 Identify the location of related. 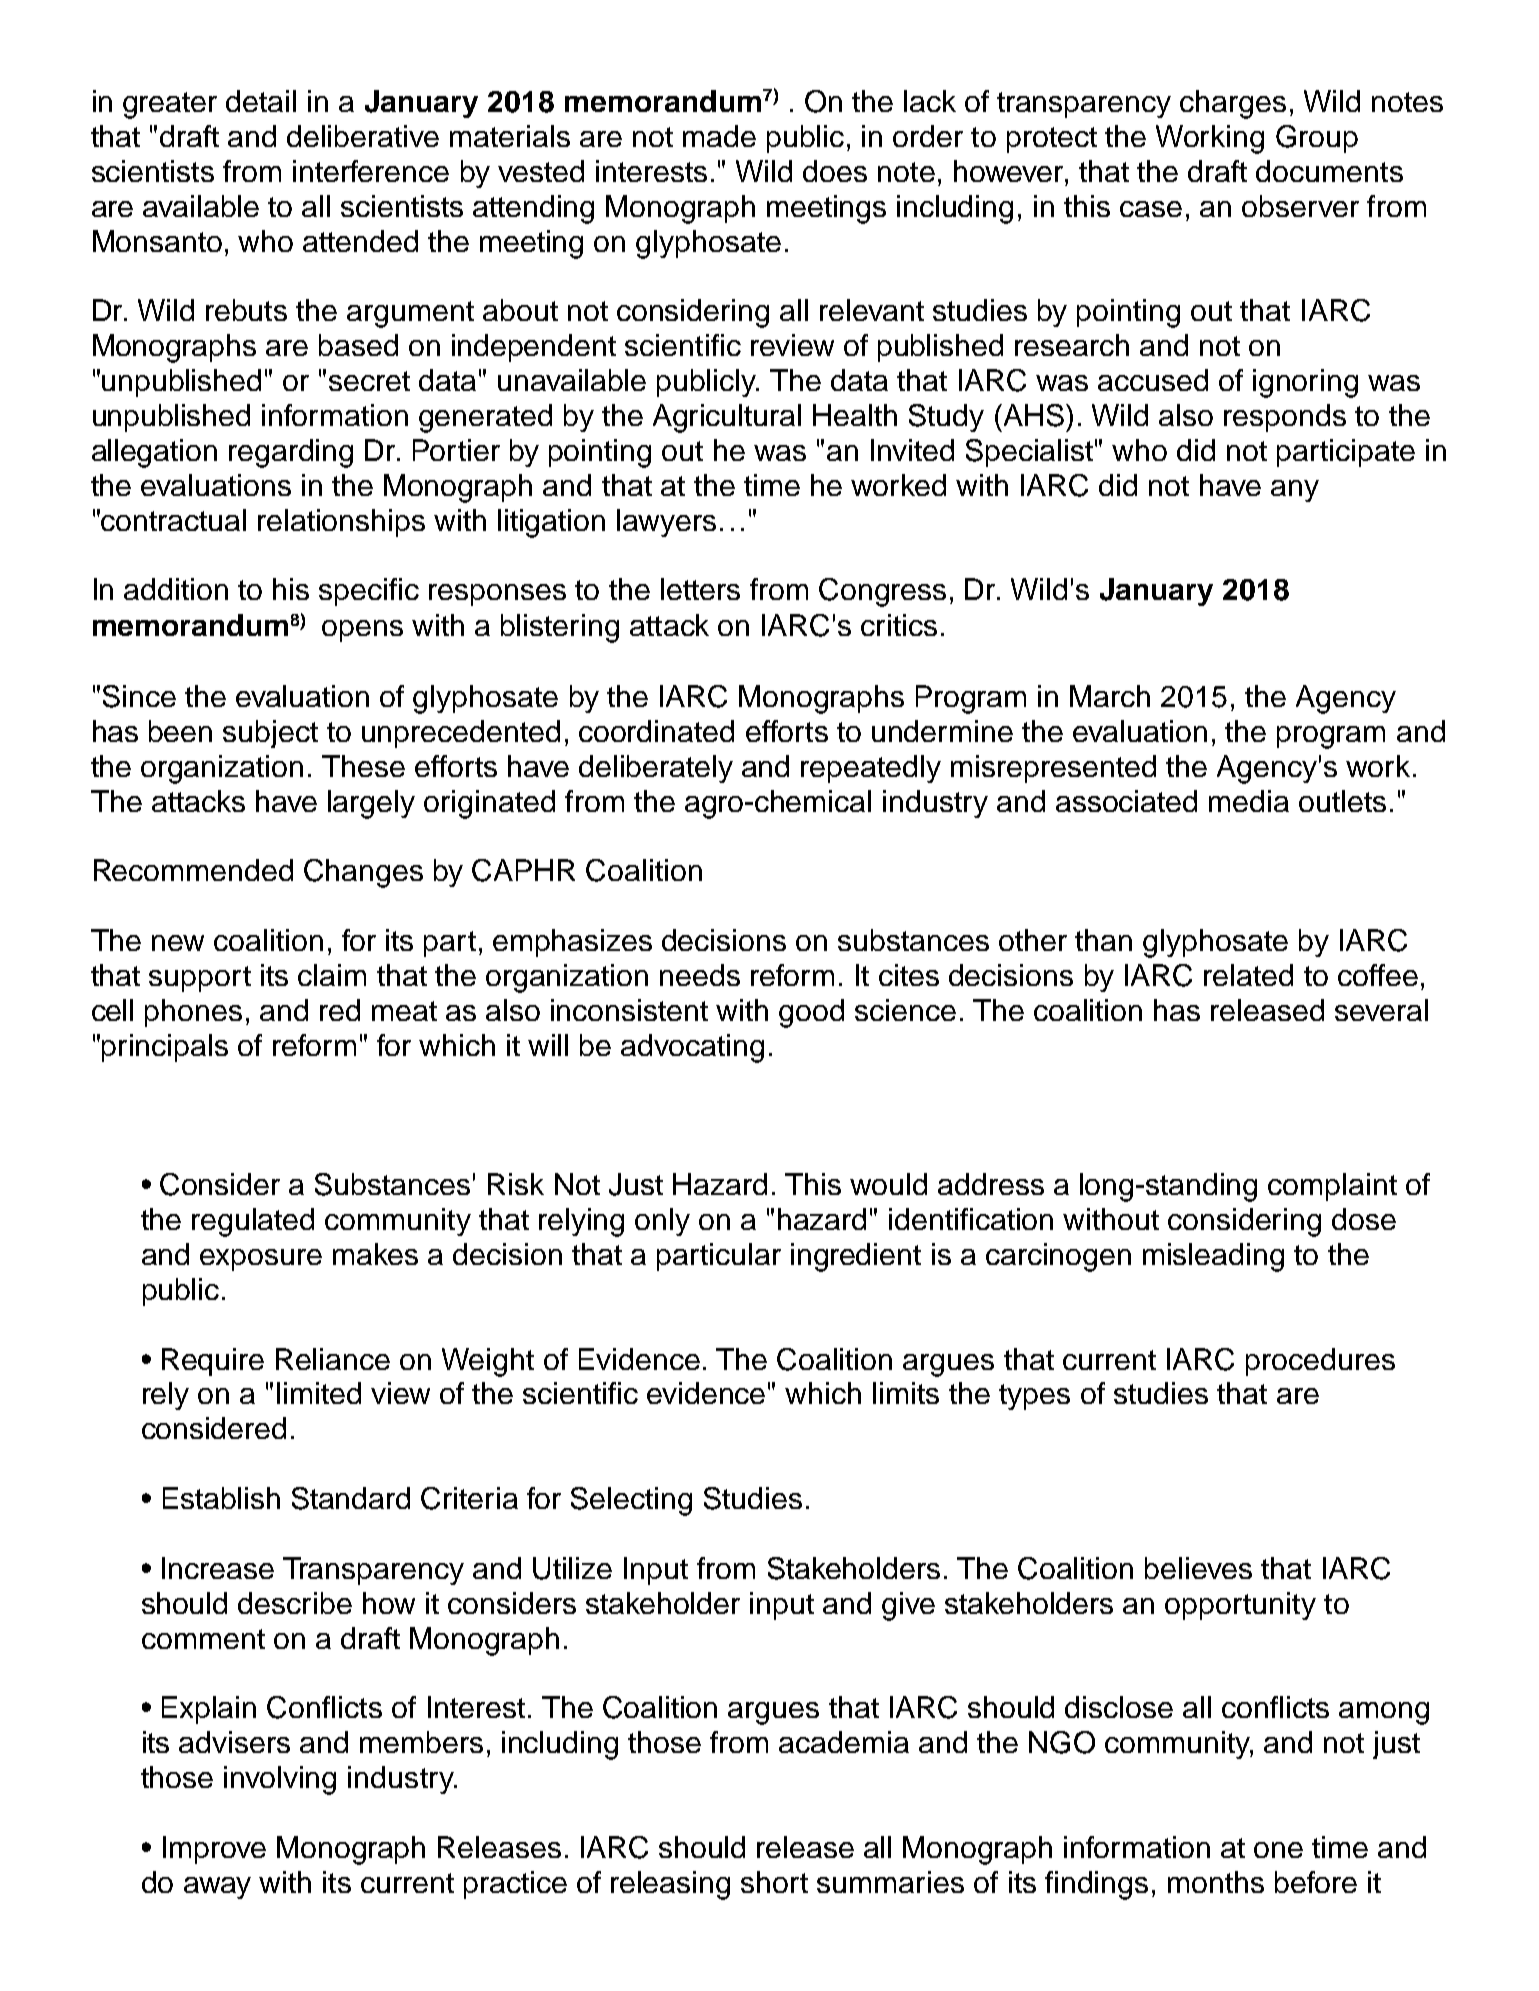
(1248, 975).
